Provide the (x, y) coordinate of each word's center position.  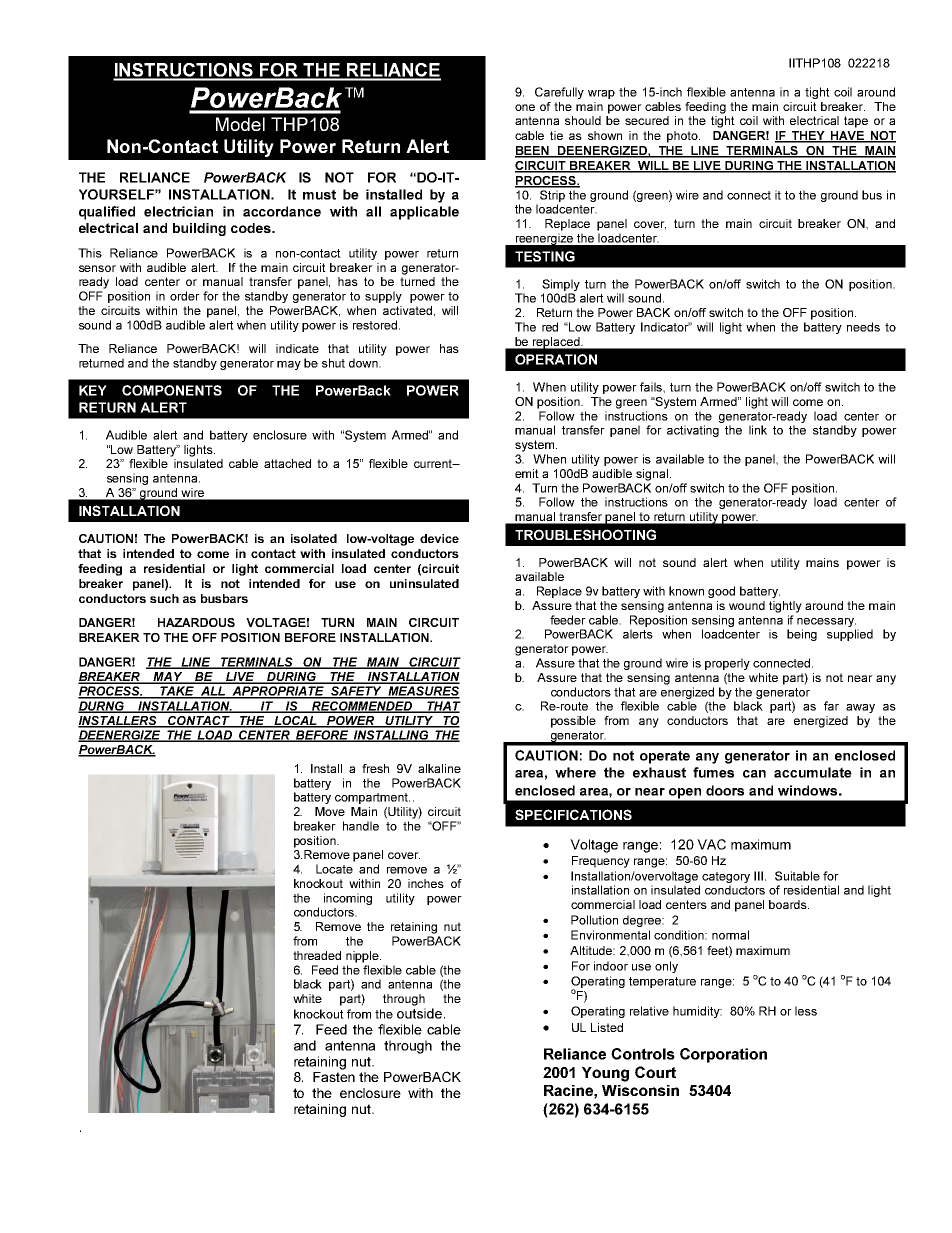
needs (863, 327)
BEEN (533, 151)
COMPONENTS (172, 390)
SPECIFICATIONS (573, 814)
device (439, 538)
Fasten (334, 1077)
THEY (808, 136)
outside (419, 1013)
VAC (711, 844)
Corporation (723, 1055)
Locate (334, 869)
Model (240, 124)
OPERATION (556, 359)
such (164, 598)
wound (747, 605)
